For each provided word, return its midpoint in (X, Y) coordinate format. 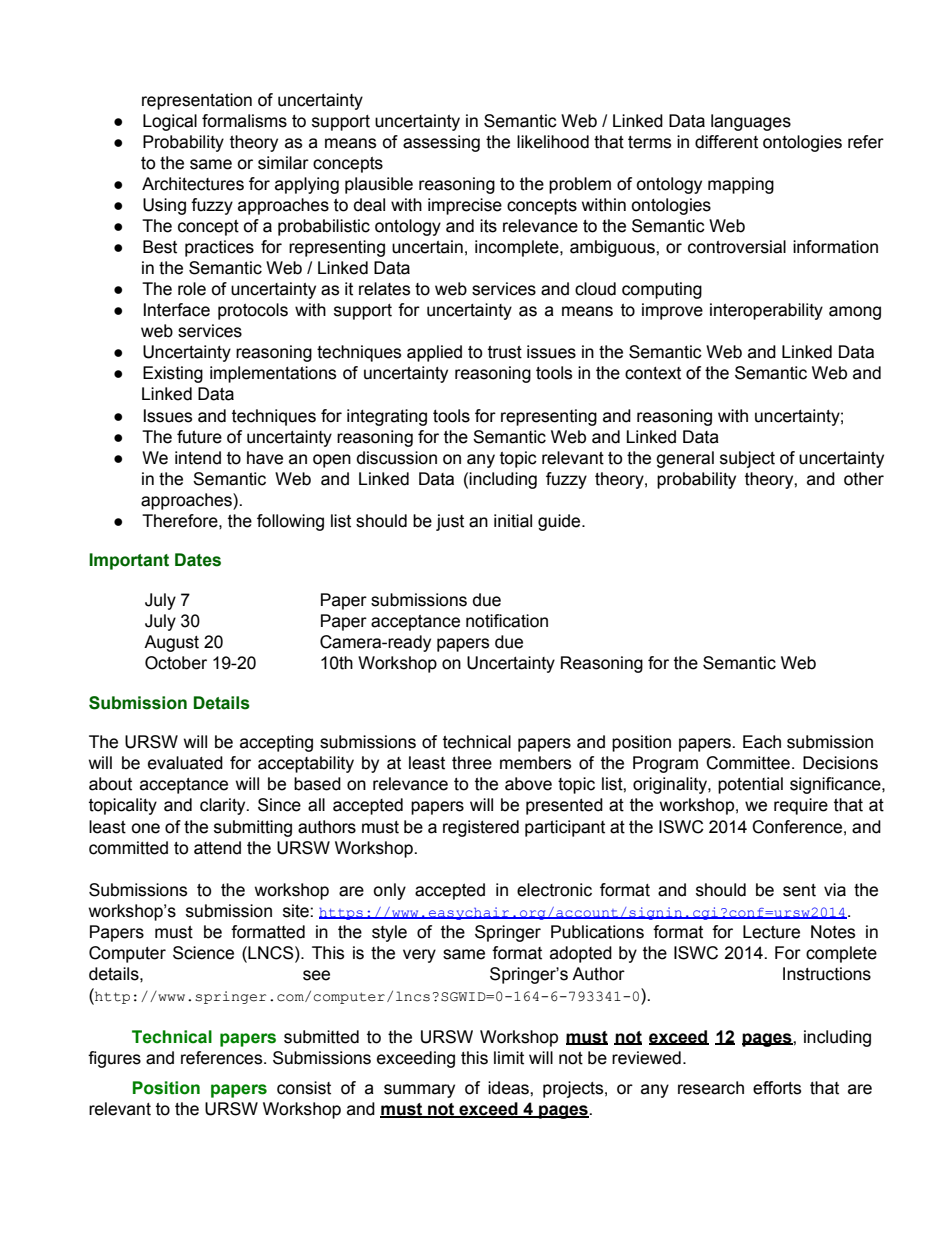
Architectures (193, 184)
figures (114, 1059)
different (726, 142)
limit (509, 1058)
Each (762, 742)
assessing (441, 143)
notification (507, 621)
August (171, 643)
